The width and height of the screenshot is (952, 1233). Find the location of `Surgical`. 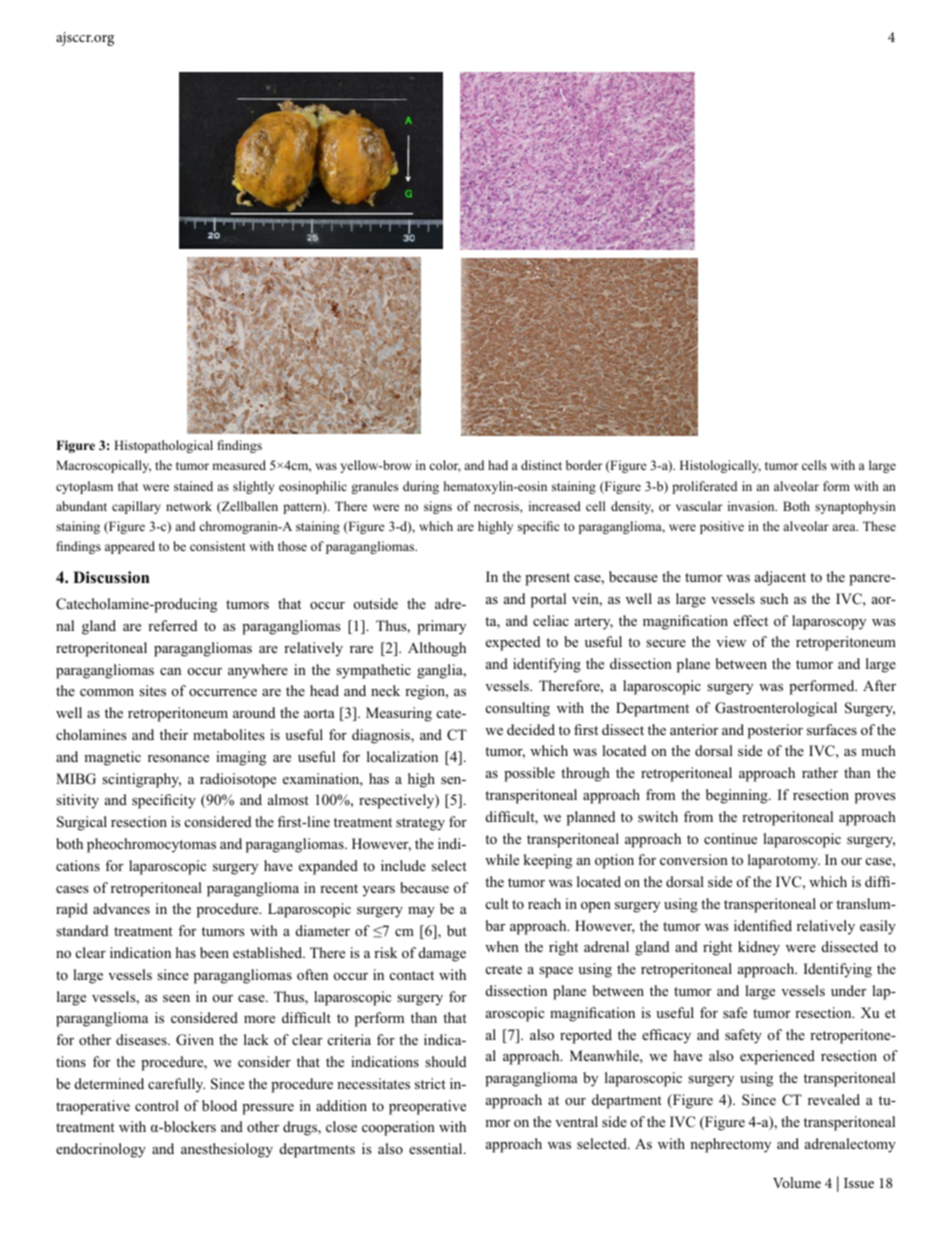

Surgical is located at coordinates (82, 823).
